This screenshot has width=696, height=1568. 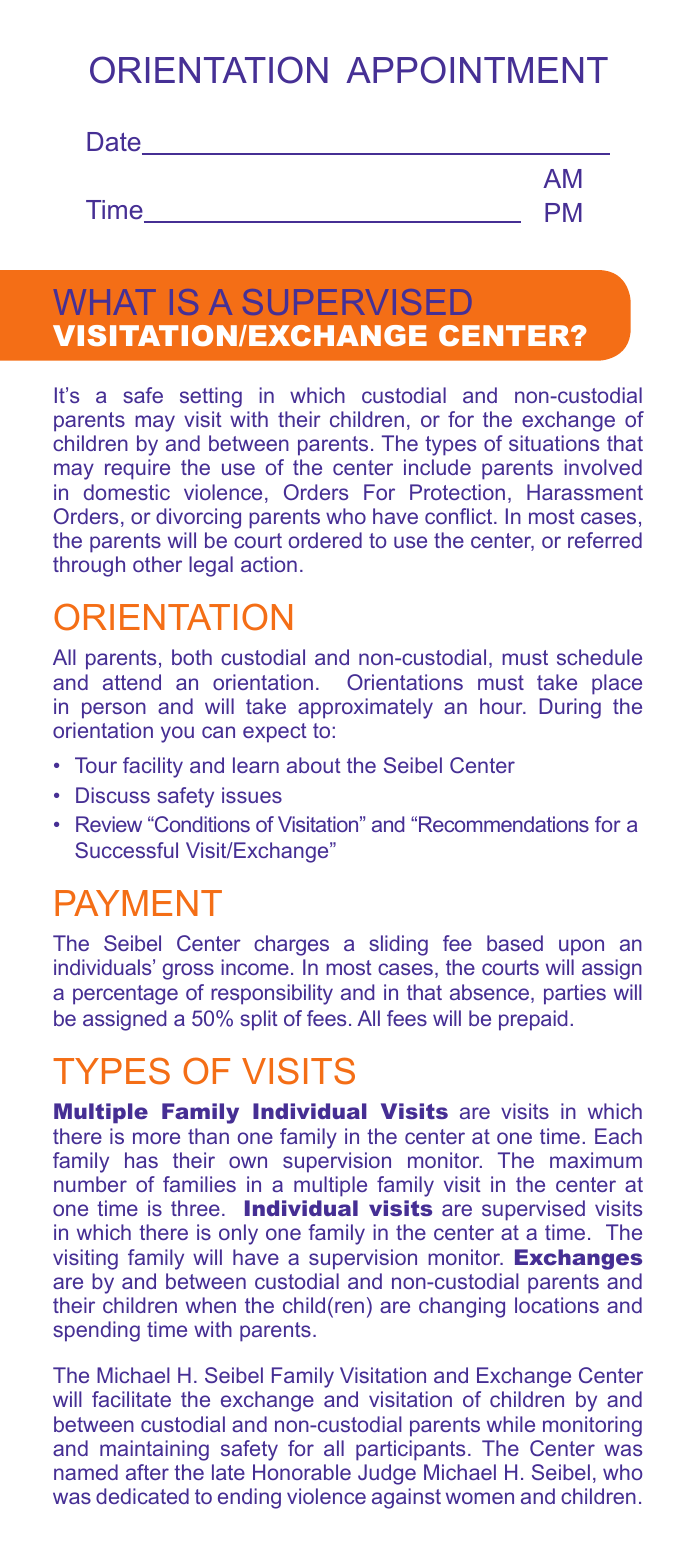 What do you see at coordinates (554, 443) in the screenshot?
I see `situations` at bounding box center [554, 443].
